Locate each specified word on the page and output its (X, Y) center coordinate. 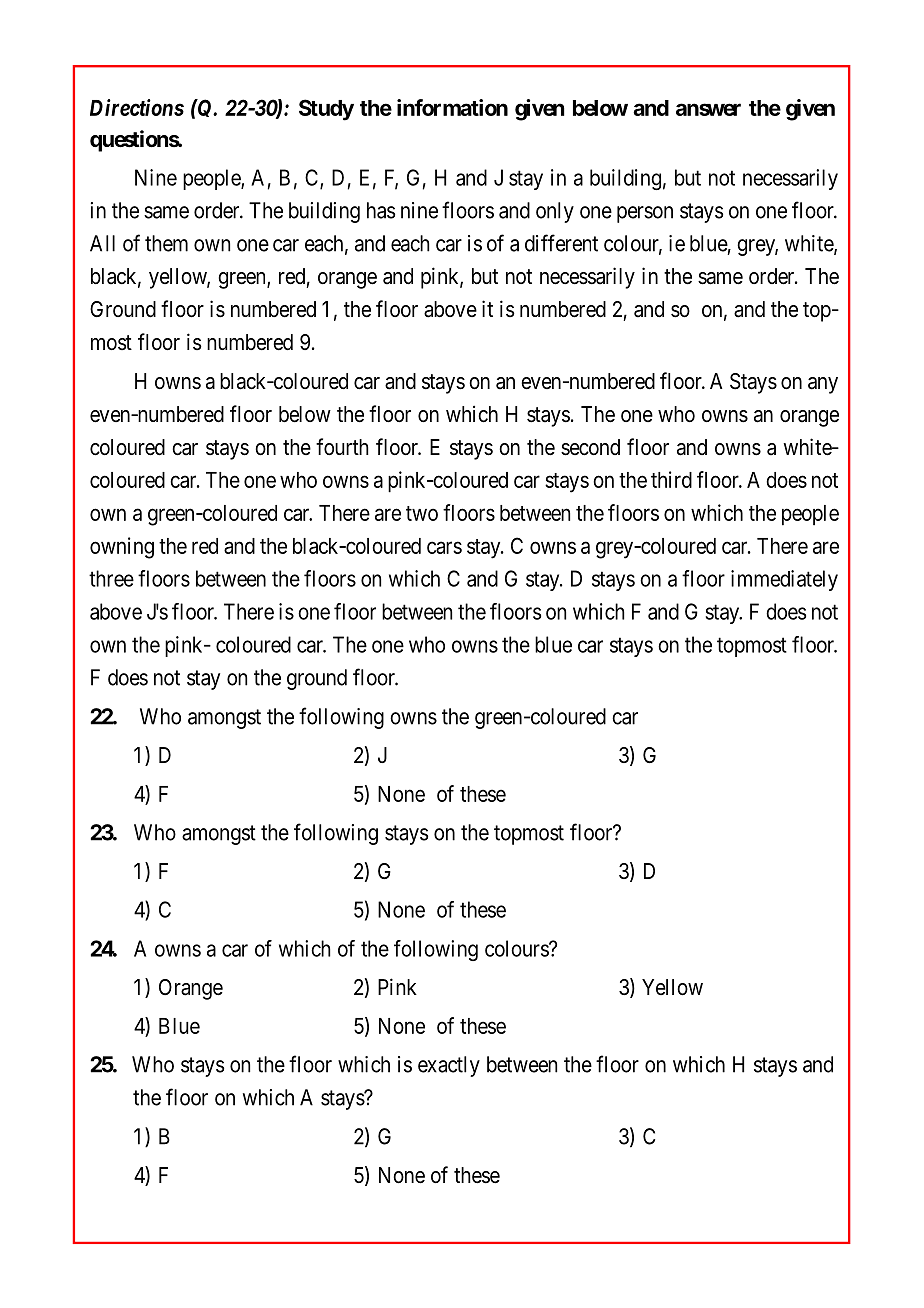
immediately (784, 580)
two (422, 513)
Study (326, 110)
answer (708, 109)
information (452, 107)
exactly (449, 1066)
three (111, 578)
